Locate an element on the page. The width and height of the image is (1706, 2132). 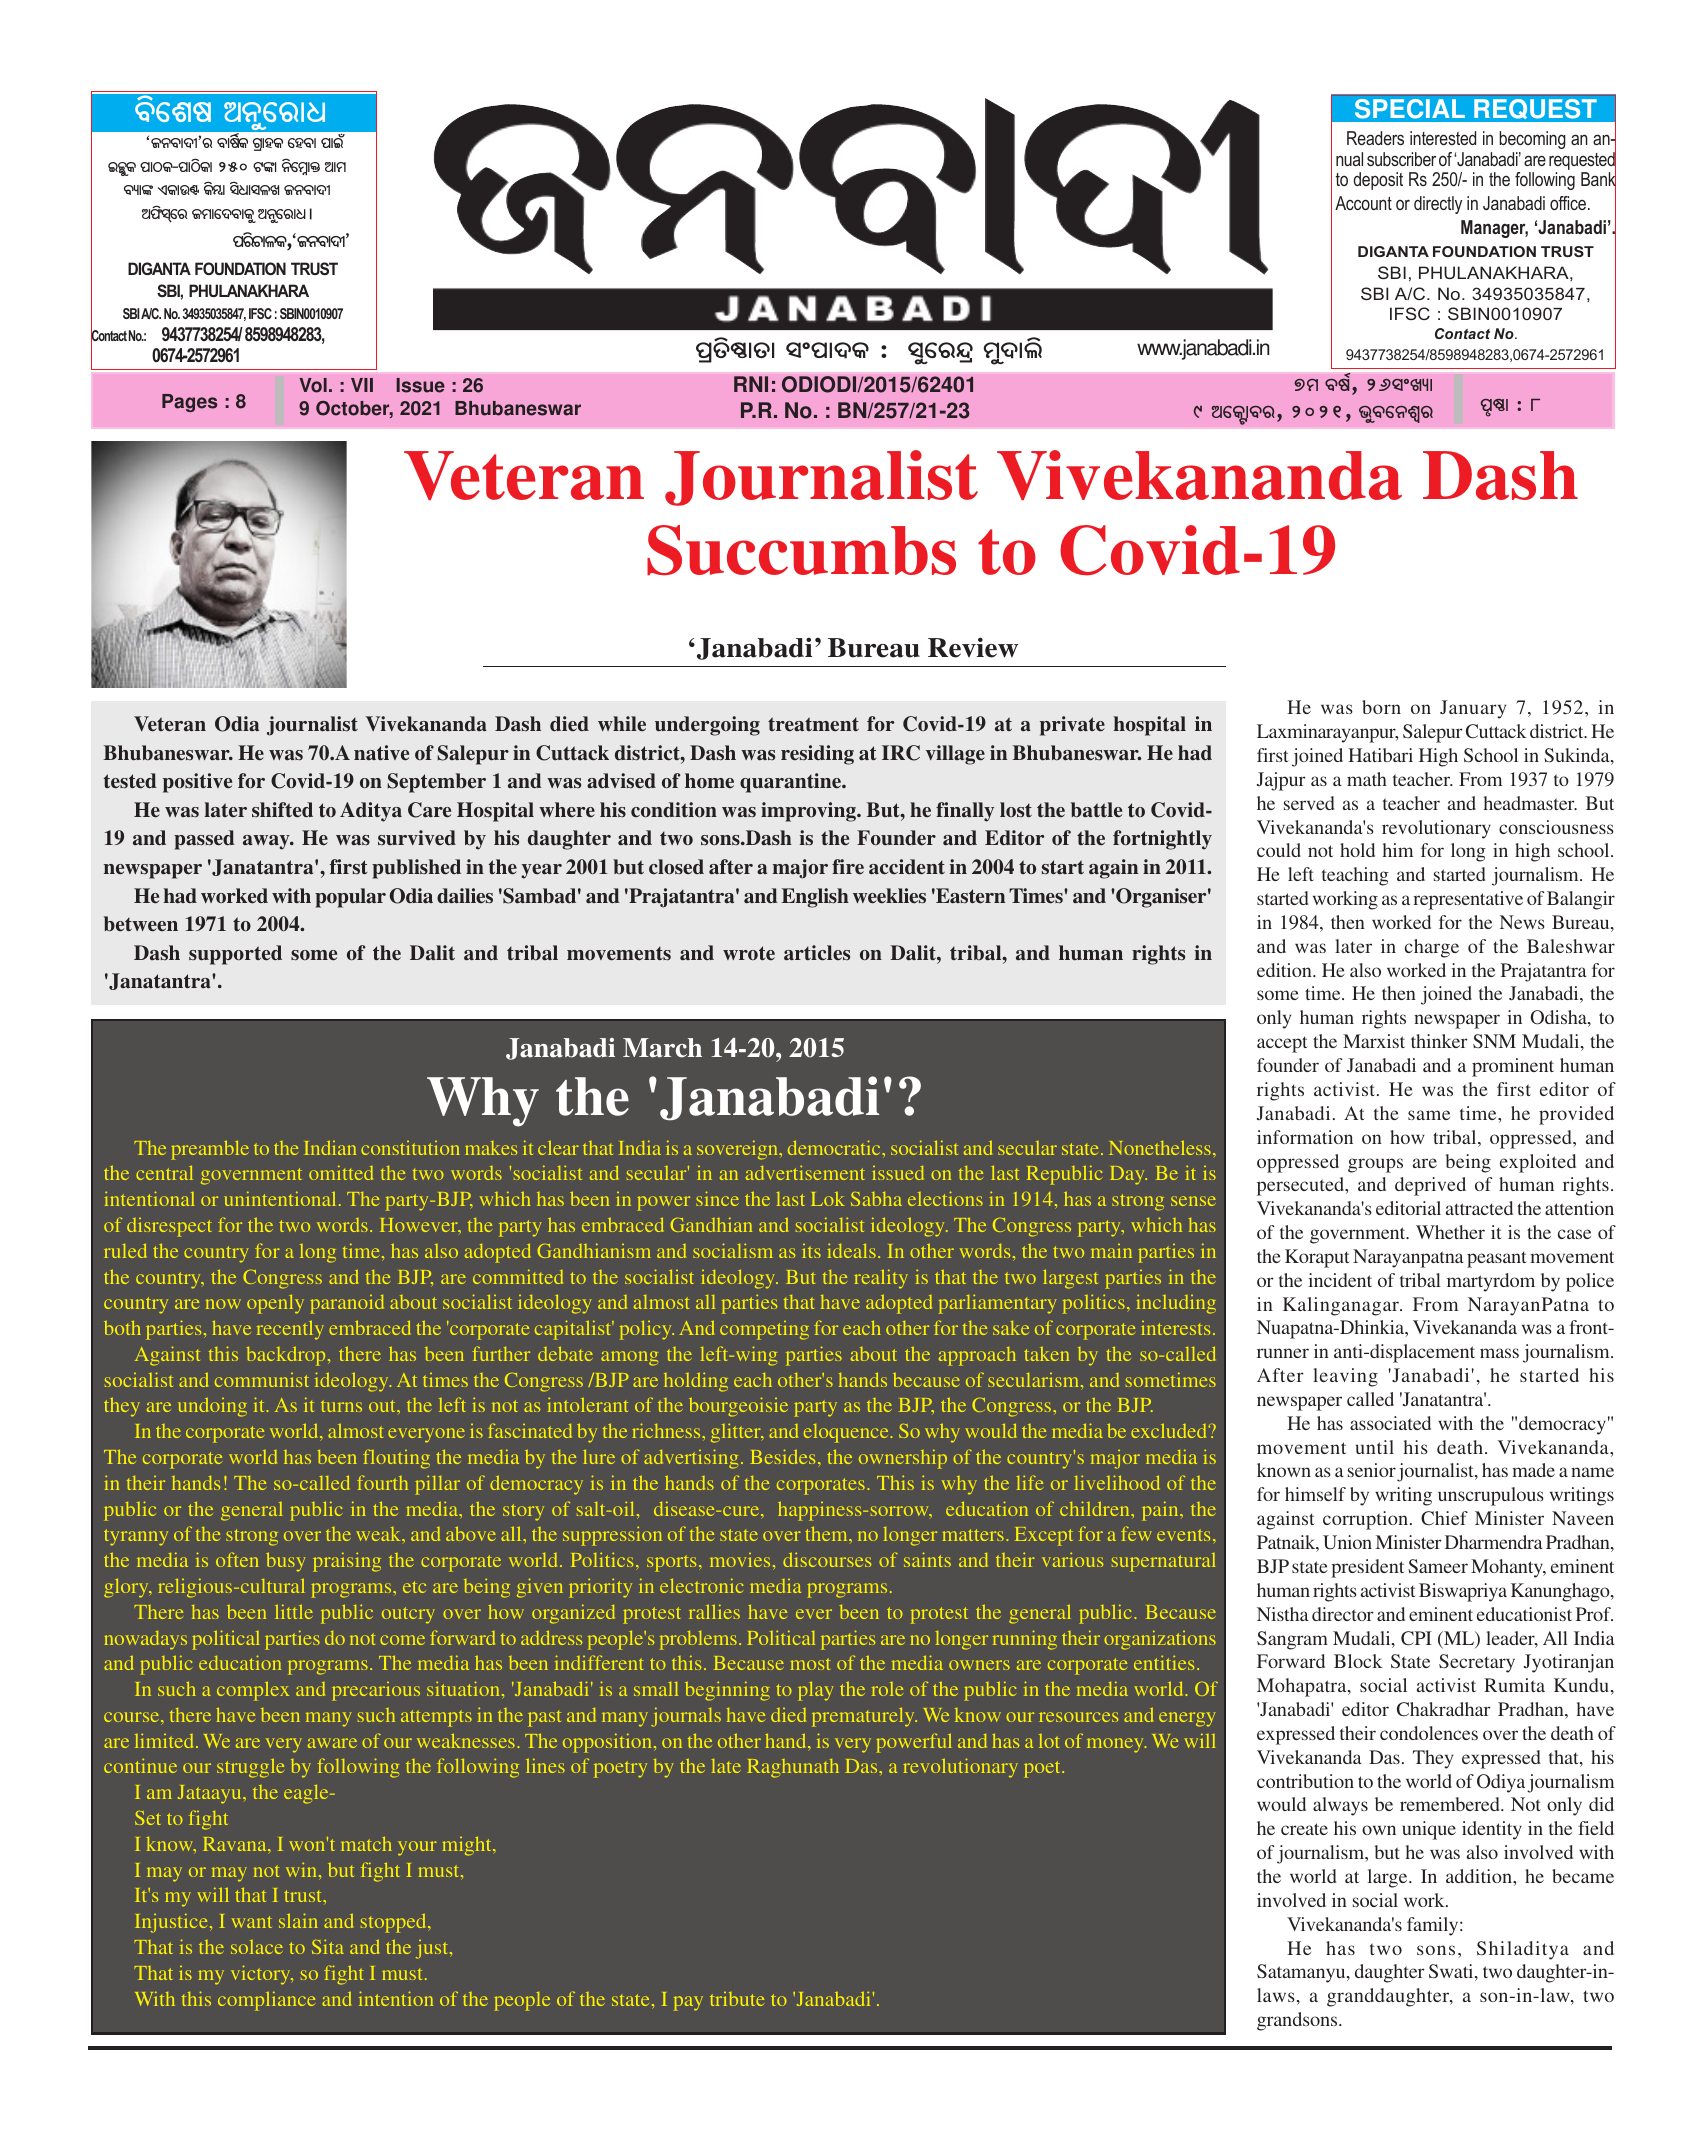
preamble is located at coordinates (210, 1150).
